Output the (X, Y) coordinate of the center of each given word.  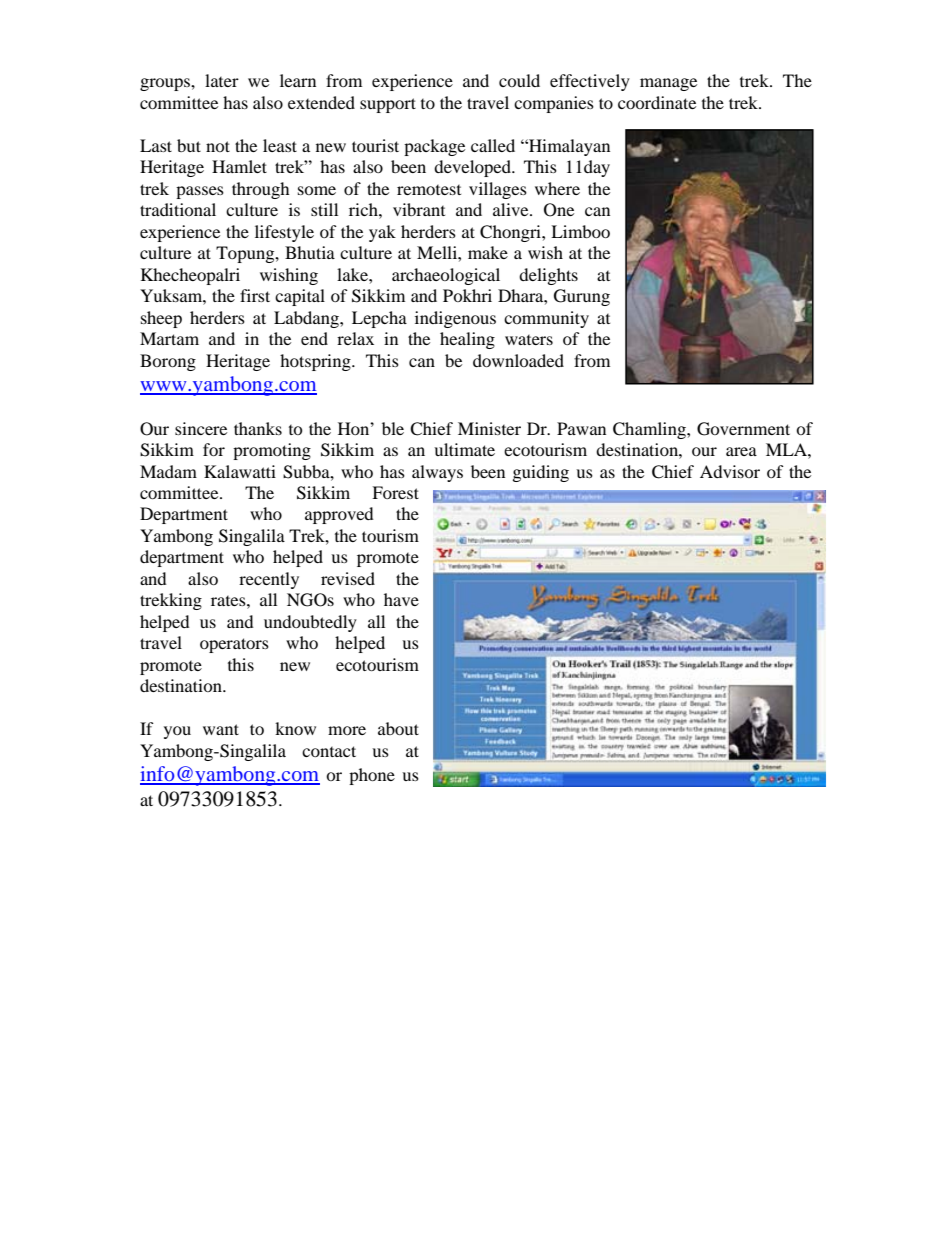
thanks (258, 428)
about (398, 728)
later (222, 80)
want (221, 729)
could (519, 80)
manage (668, 84)
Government (743, 429)
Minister (489, 428)
